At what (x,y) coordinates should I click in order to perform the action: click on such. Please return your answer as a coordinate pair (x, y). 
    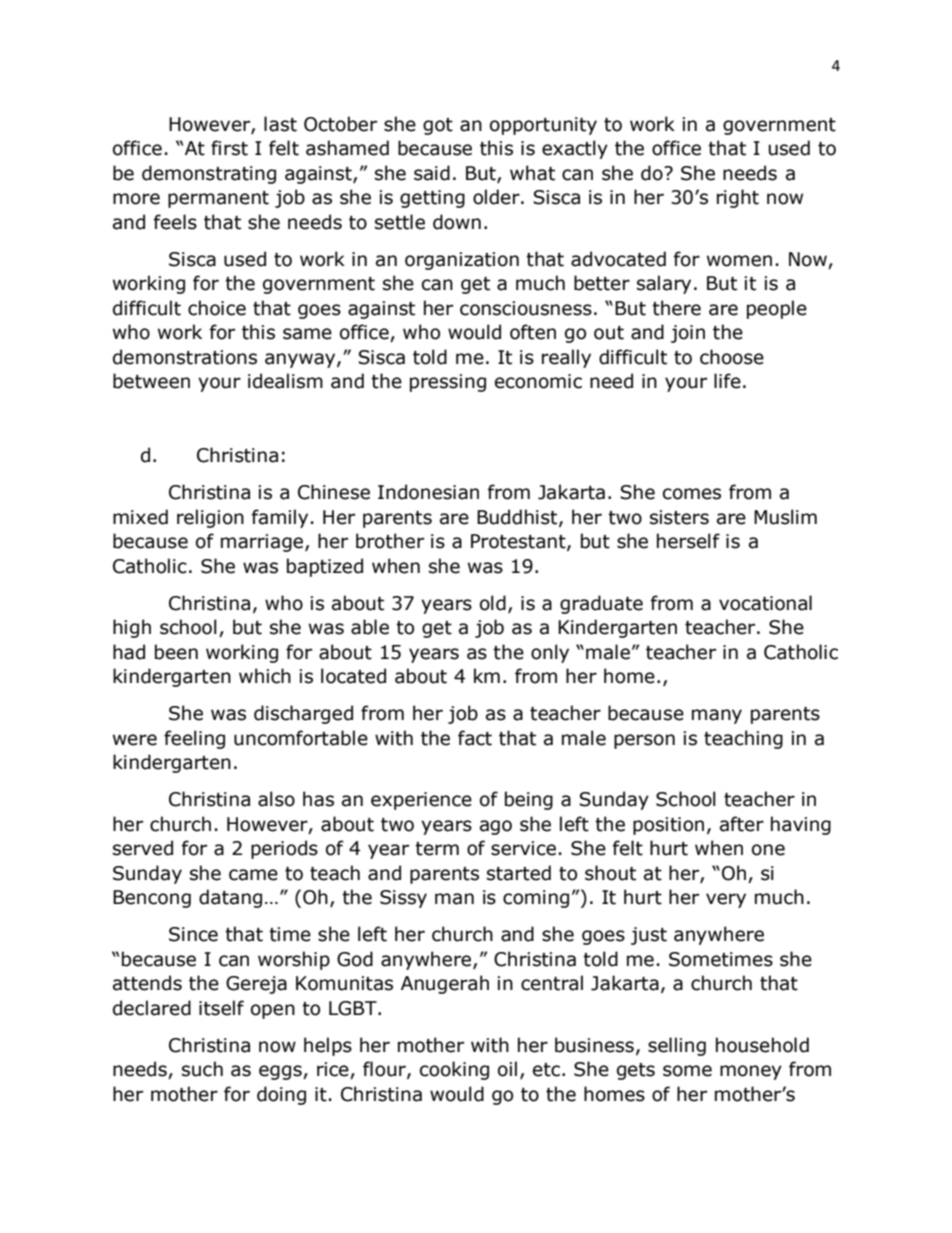
    Looking at the image, I should click on (202, 1069).
